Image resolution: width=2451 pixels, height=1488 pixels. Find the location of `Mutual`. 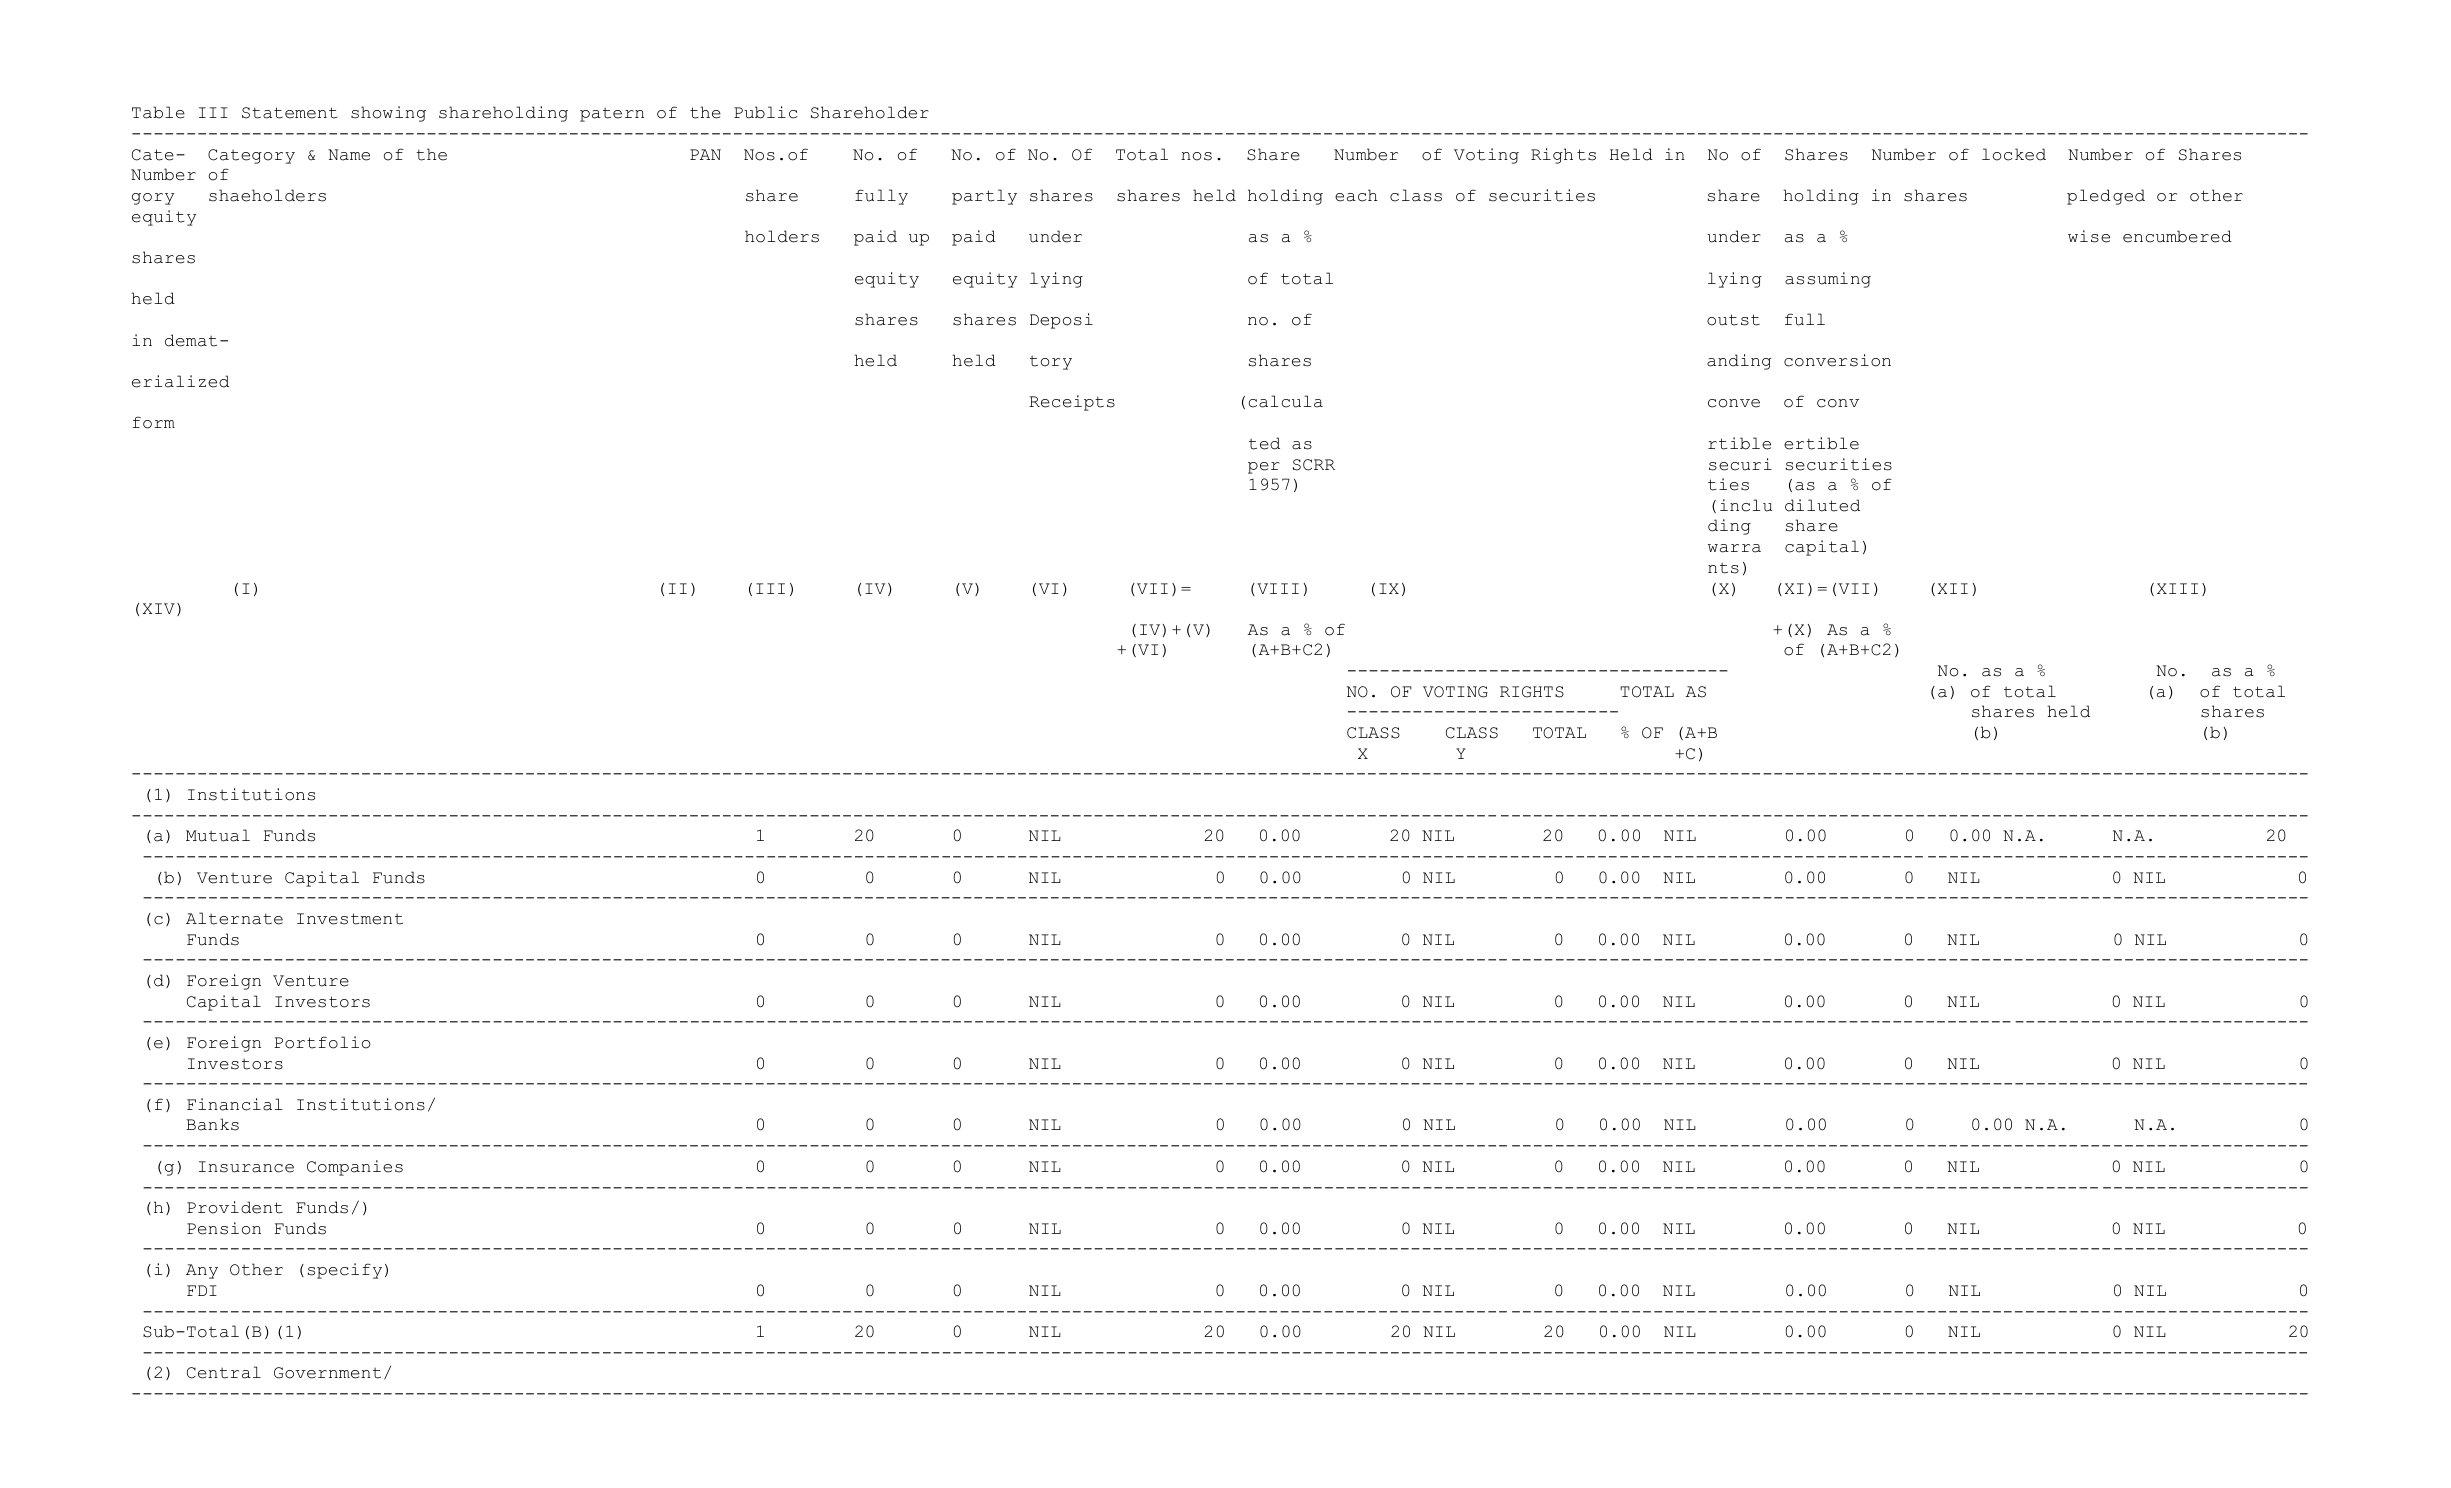

Mutual is located at coordinates (218, 835).
